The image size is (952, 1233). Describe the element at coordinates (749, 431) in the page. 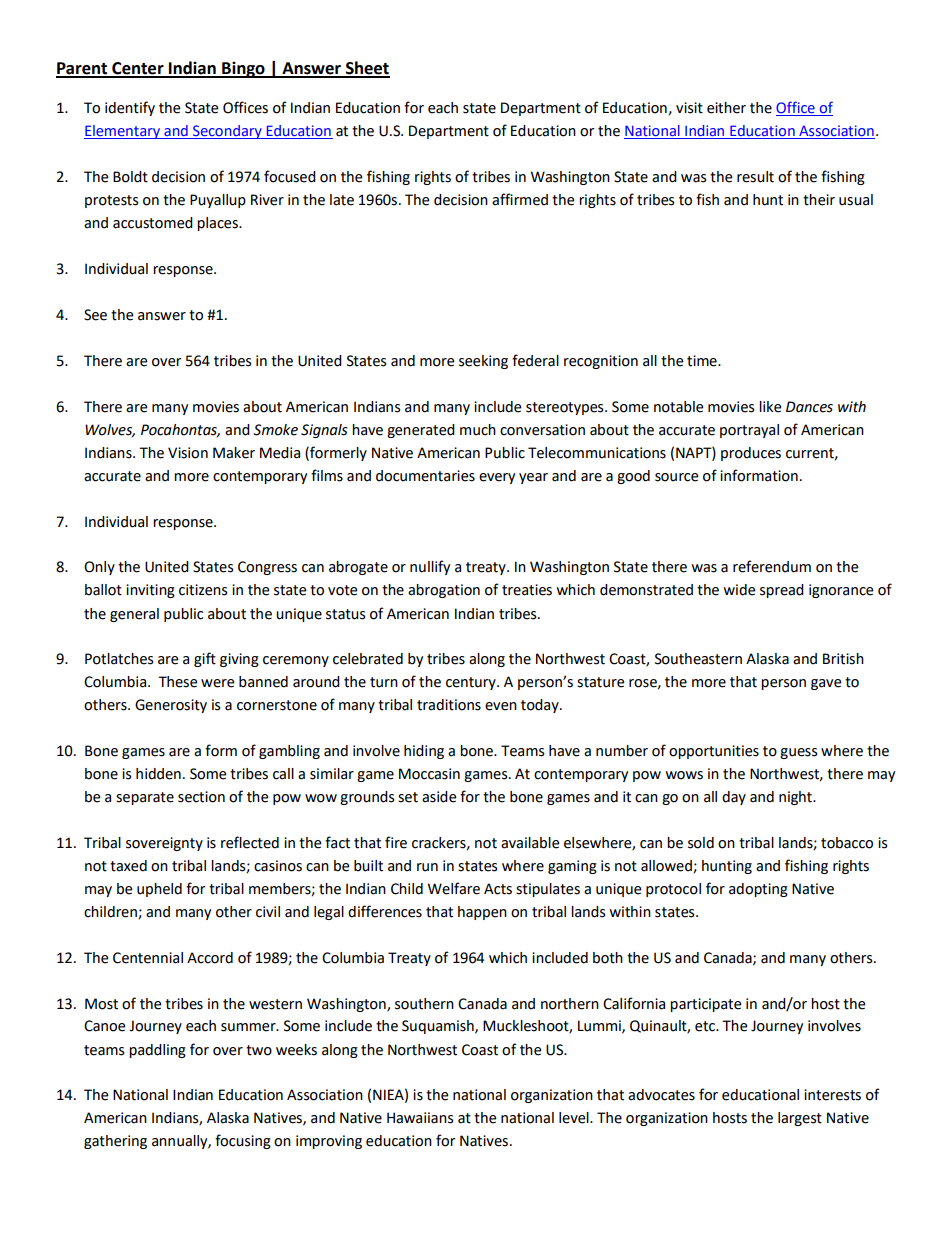

I see `portrayal` at that location.
